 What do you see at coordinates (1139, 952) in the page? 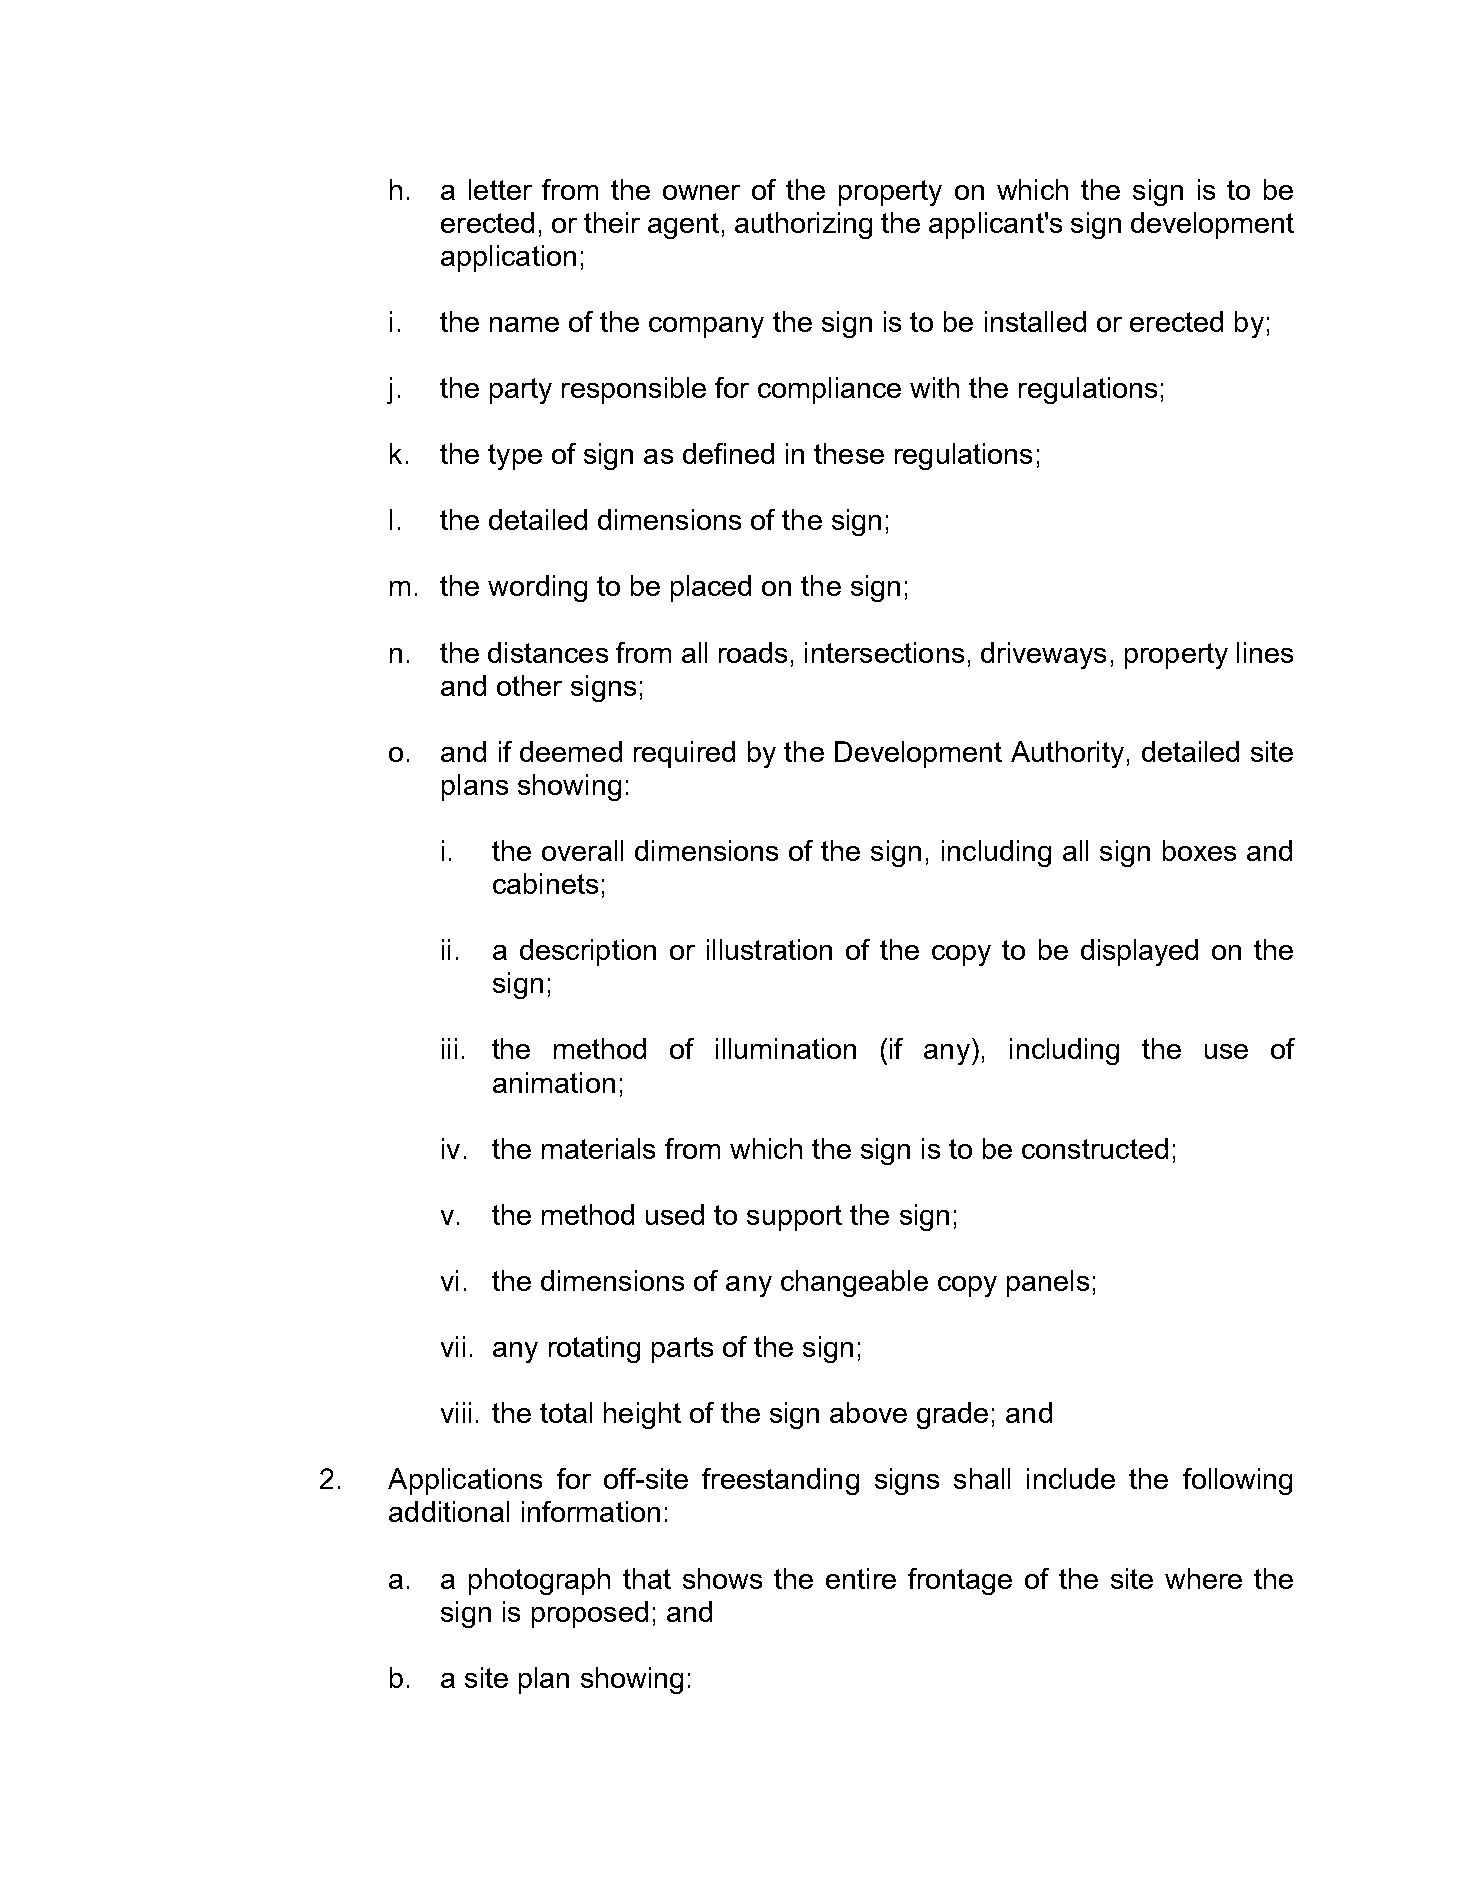
I see `displayed` at bounding box center [1139, 952].
